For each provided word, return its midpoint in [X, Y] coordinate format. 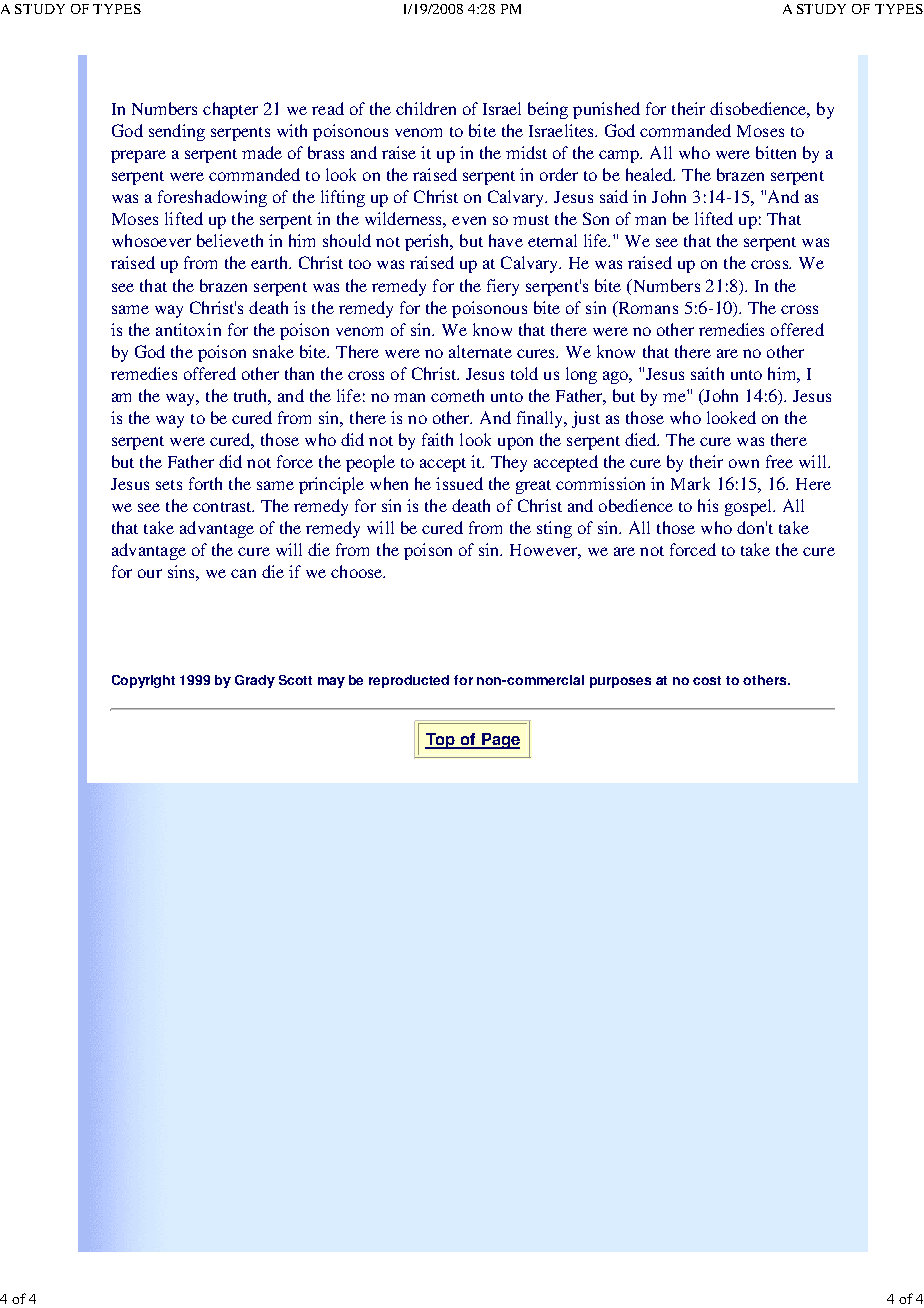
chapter [230, 110]
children [426, 108]
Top [441, 741]
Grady [255, 681]
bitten [776, 152]
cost [707, 680]
